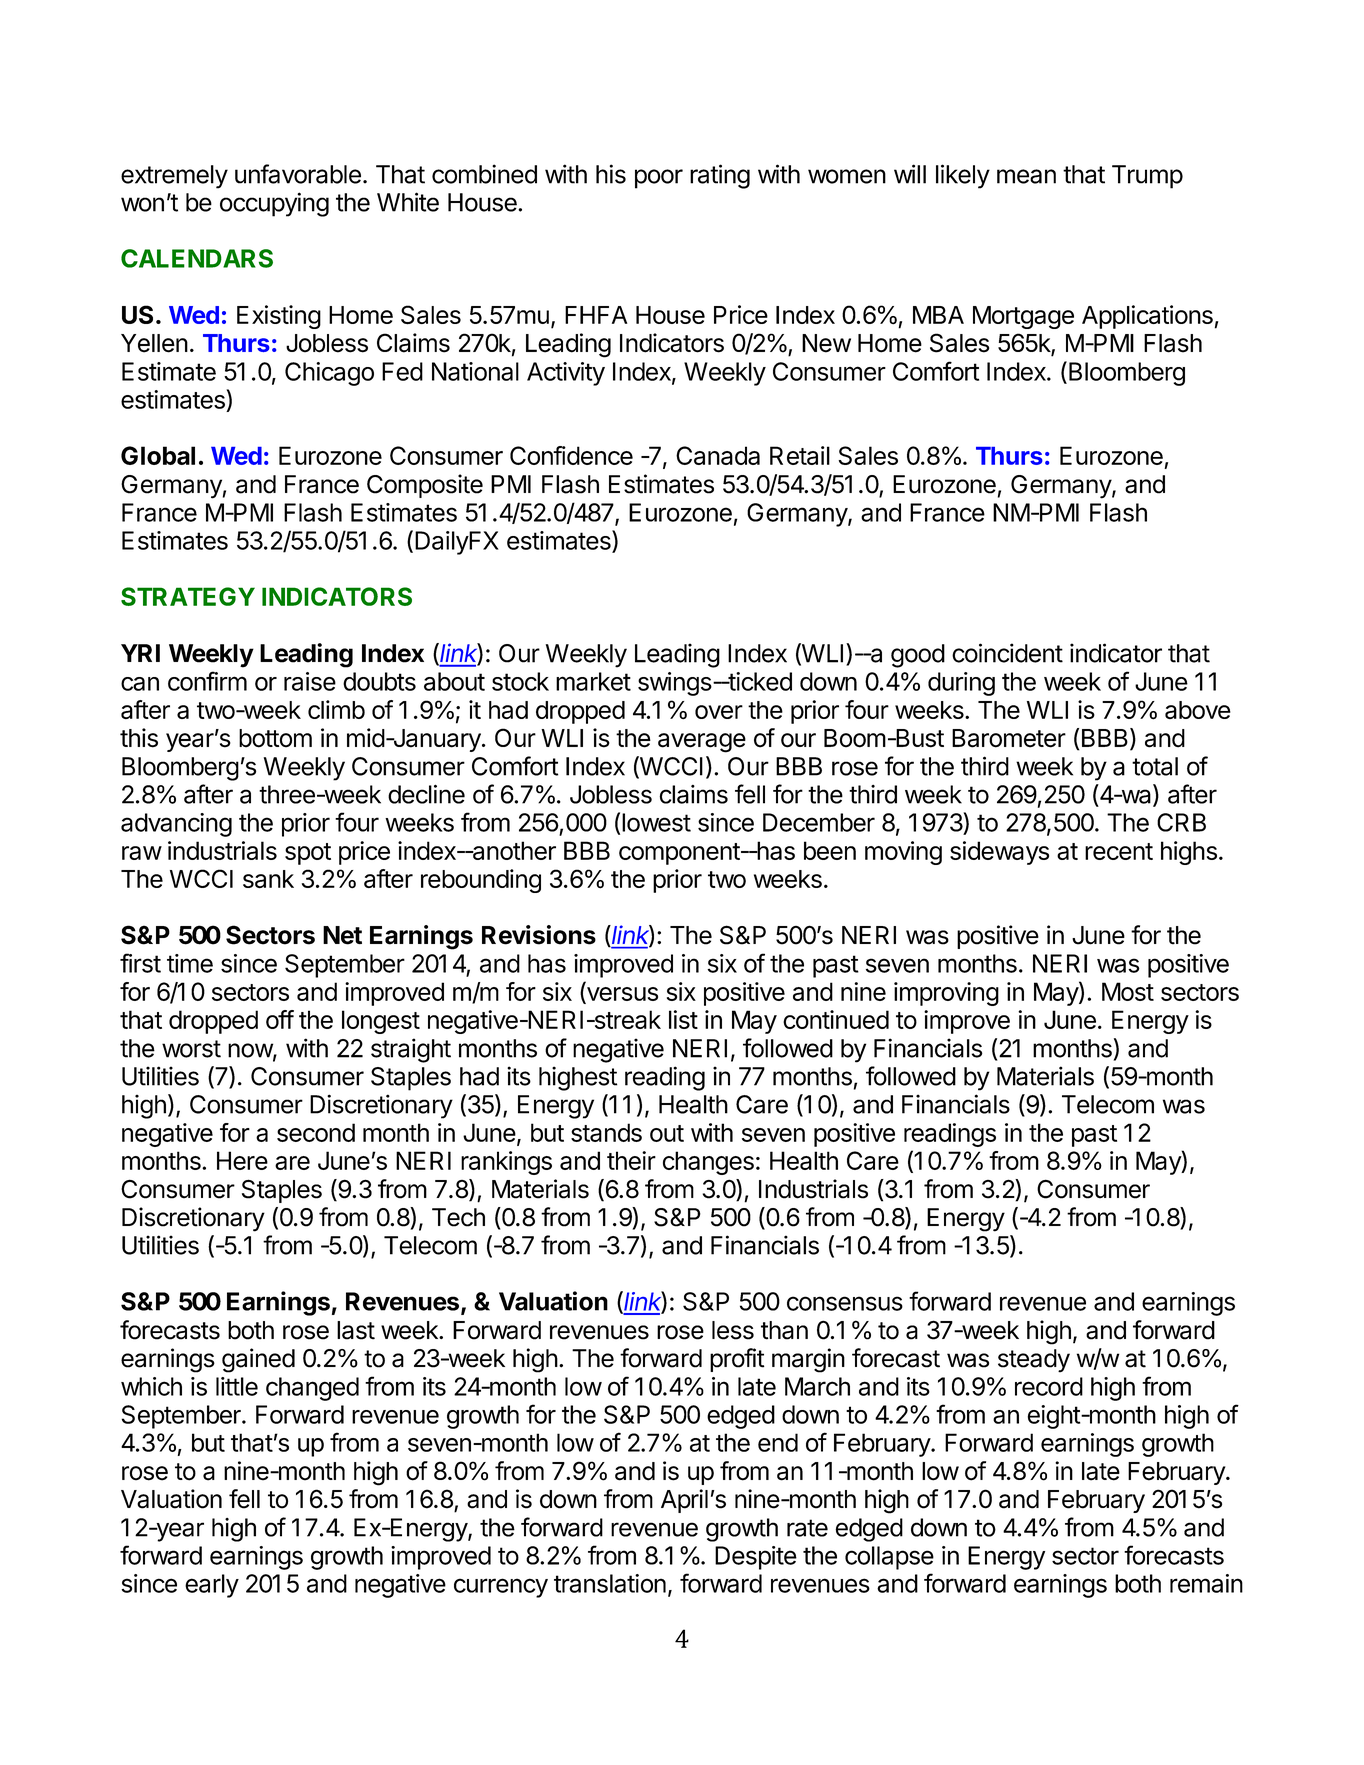 This image has width=1364, height=1765. I want to click on poor, so click(659, 179).
